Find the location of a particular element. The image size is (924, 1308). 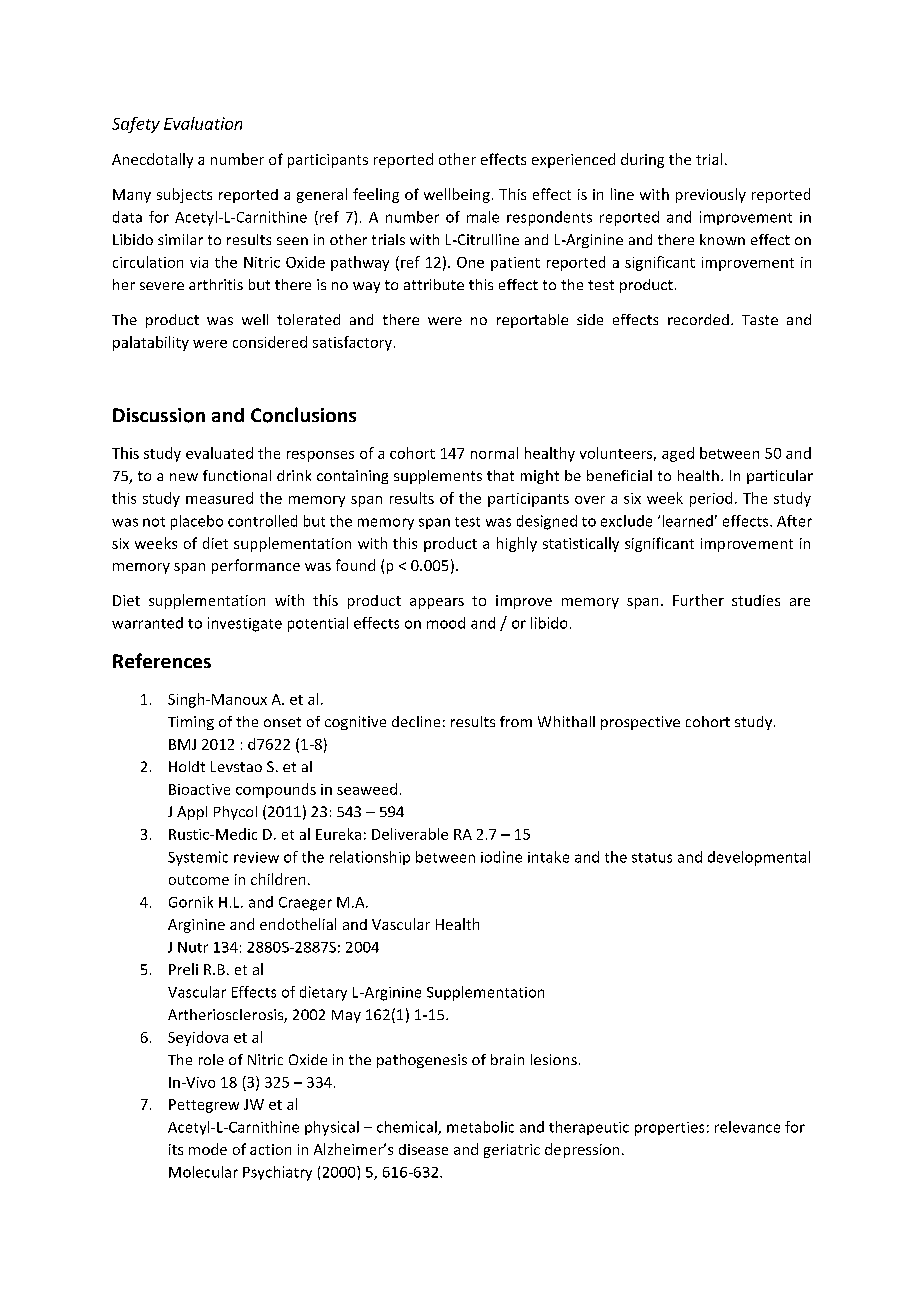

supplements is located at coordinates (438, 477).
